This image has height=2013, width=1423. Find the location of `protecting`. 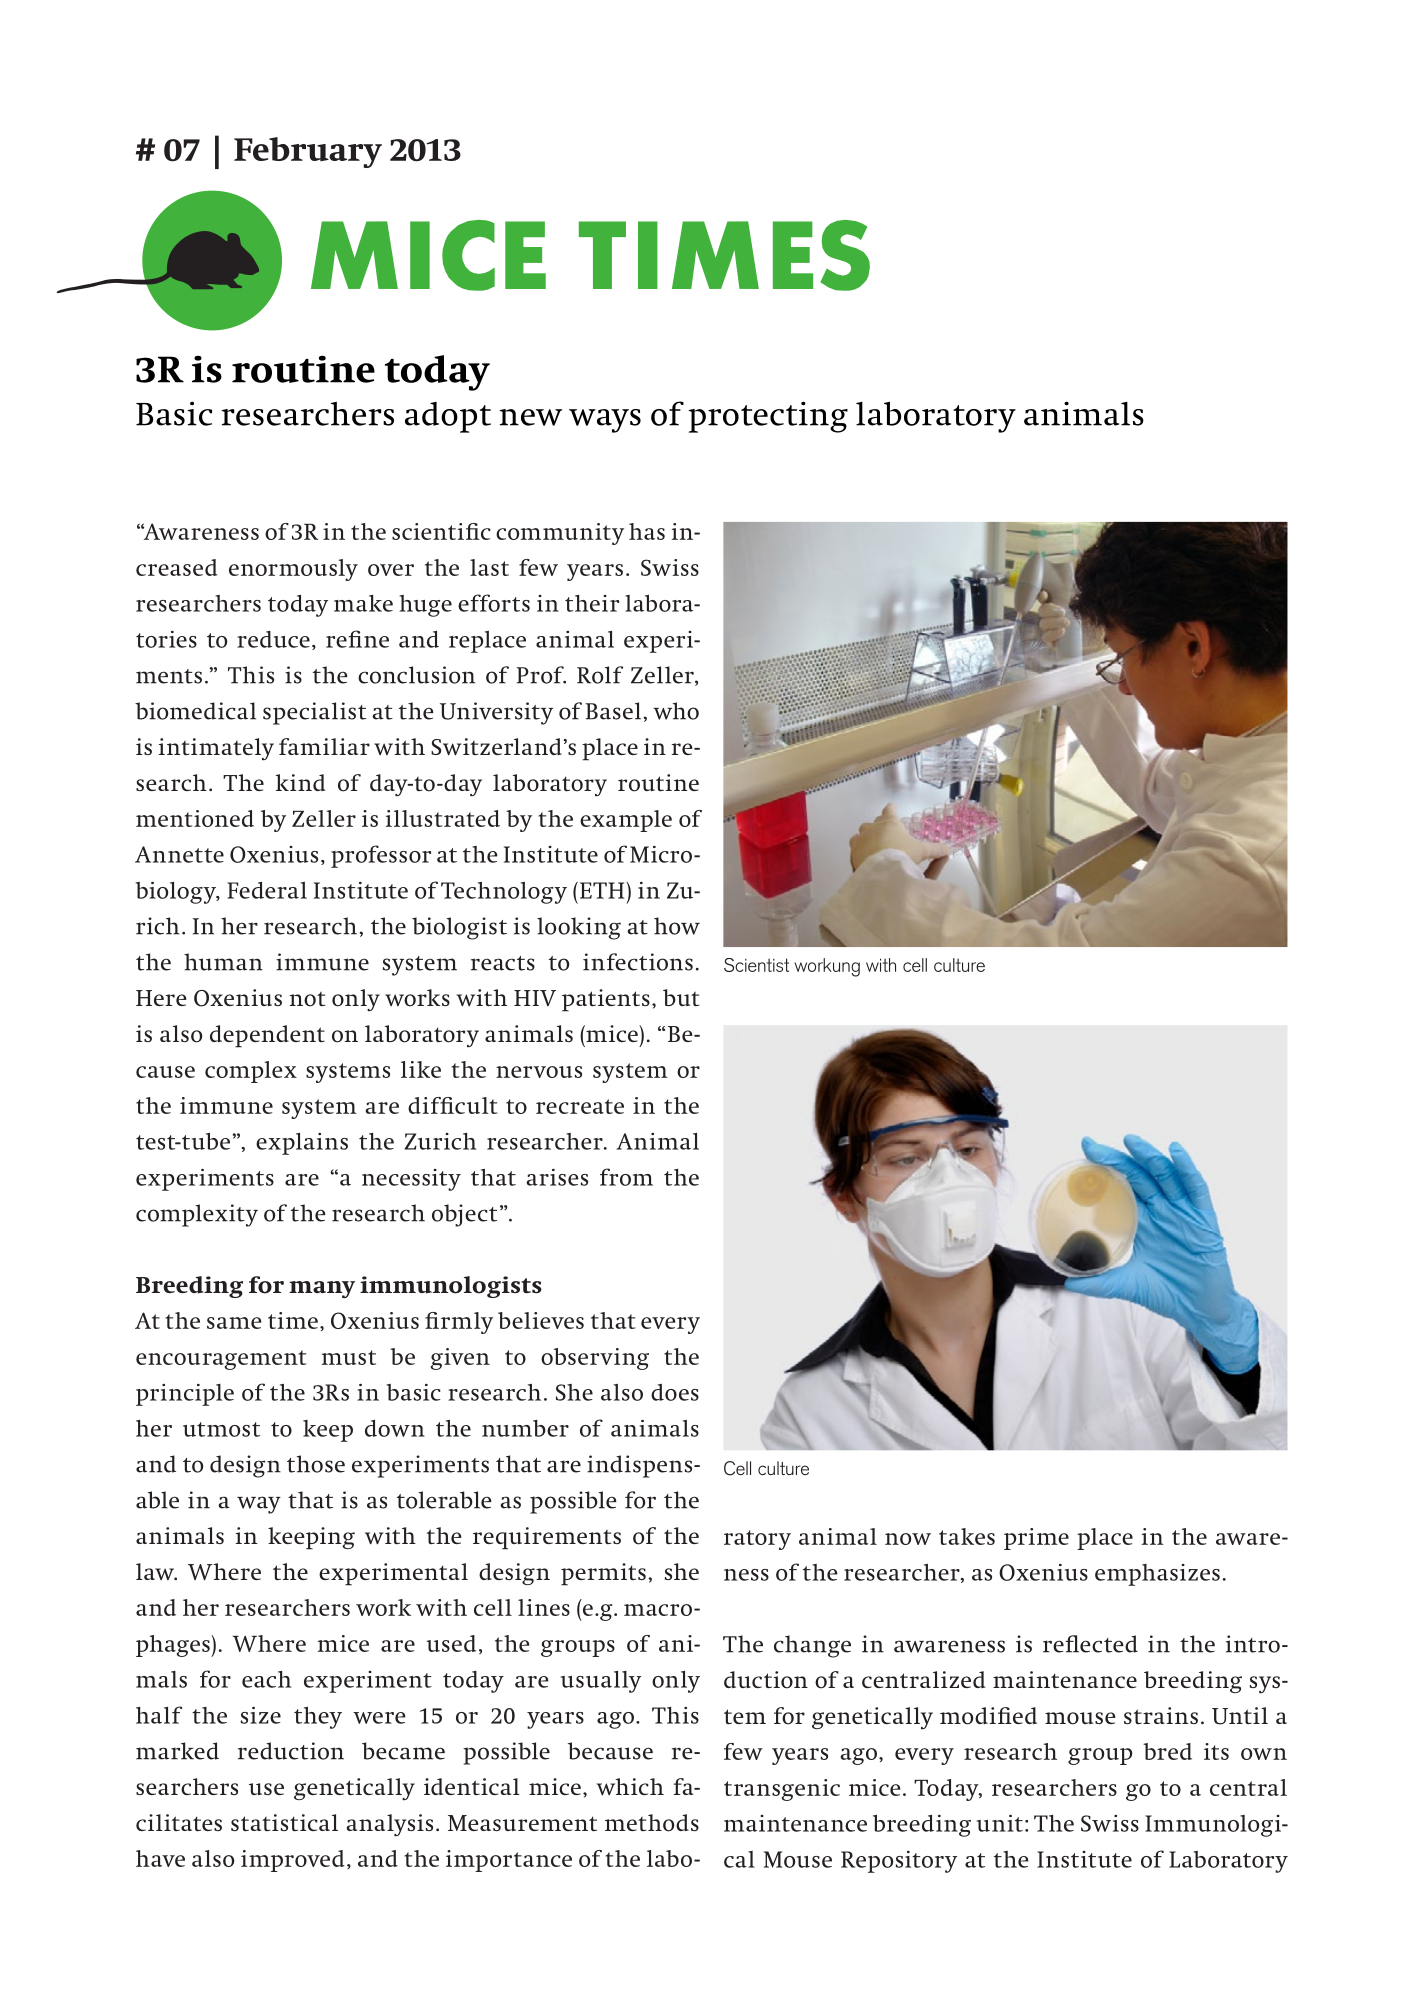

protecting is located at coordinates (768, 417).
